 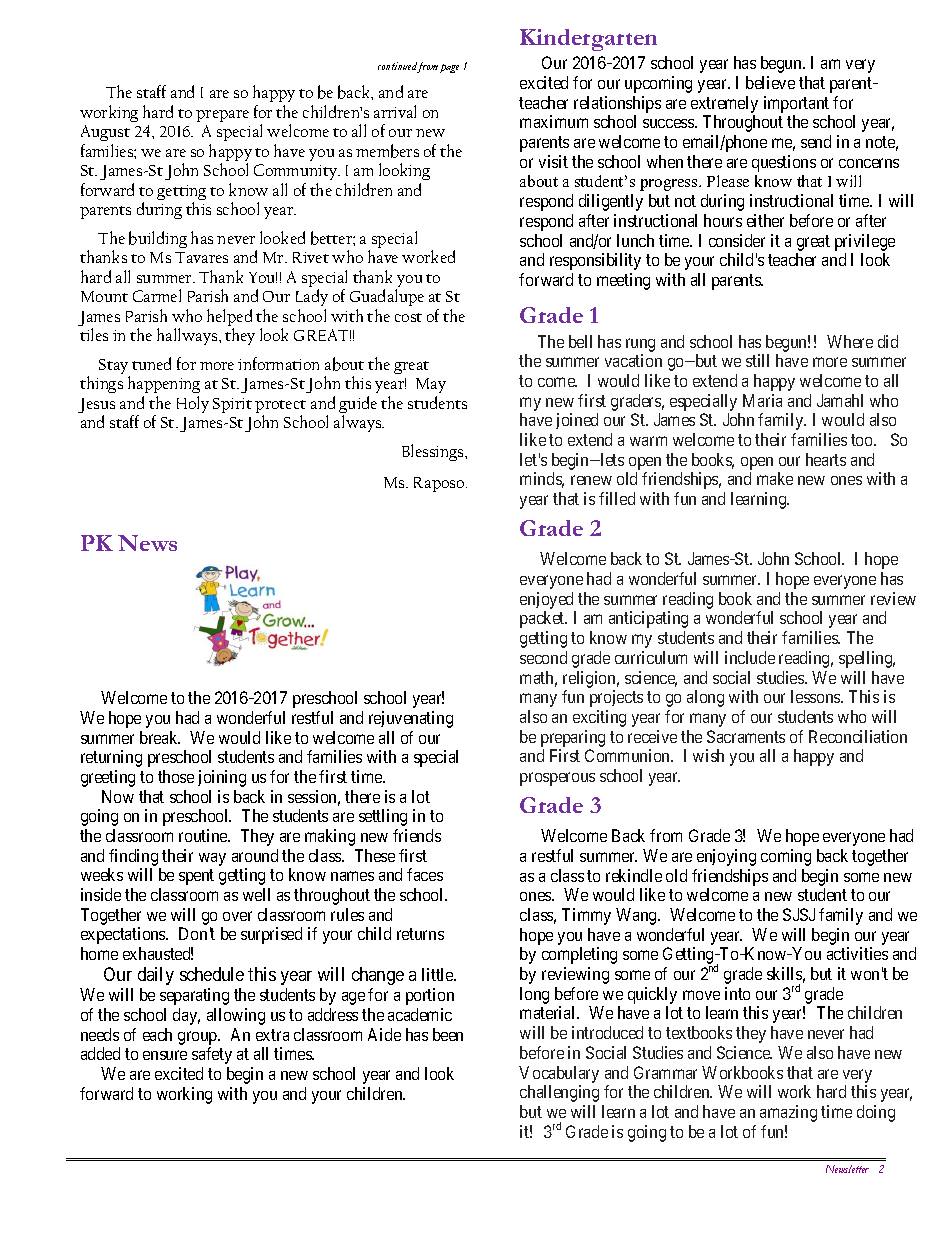 I want to click on Maria, so click(x=762, y=400).
